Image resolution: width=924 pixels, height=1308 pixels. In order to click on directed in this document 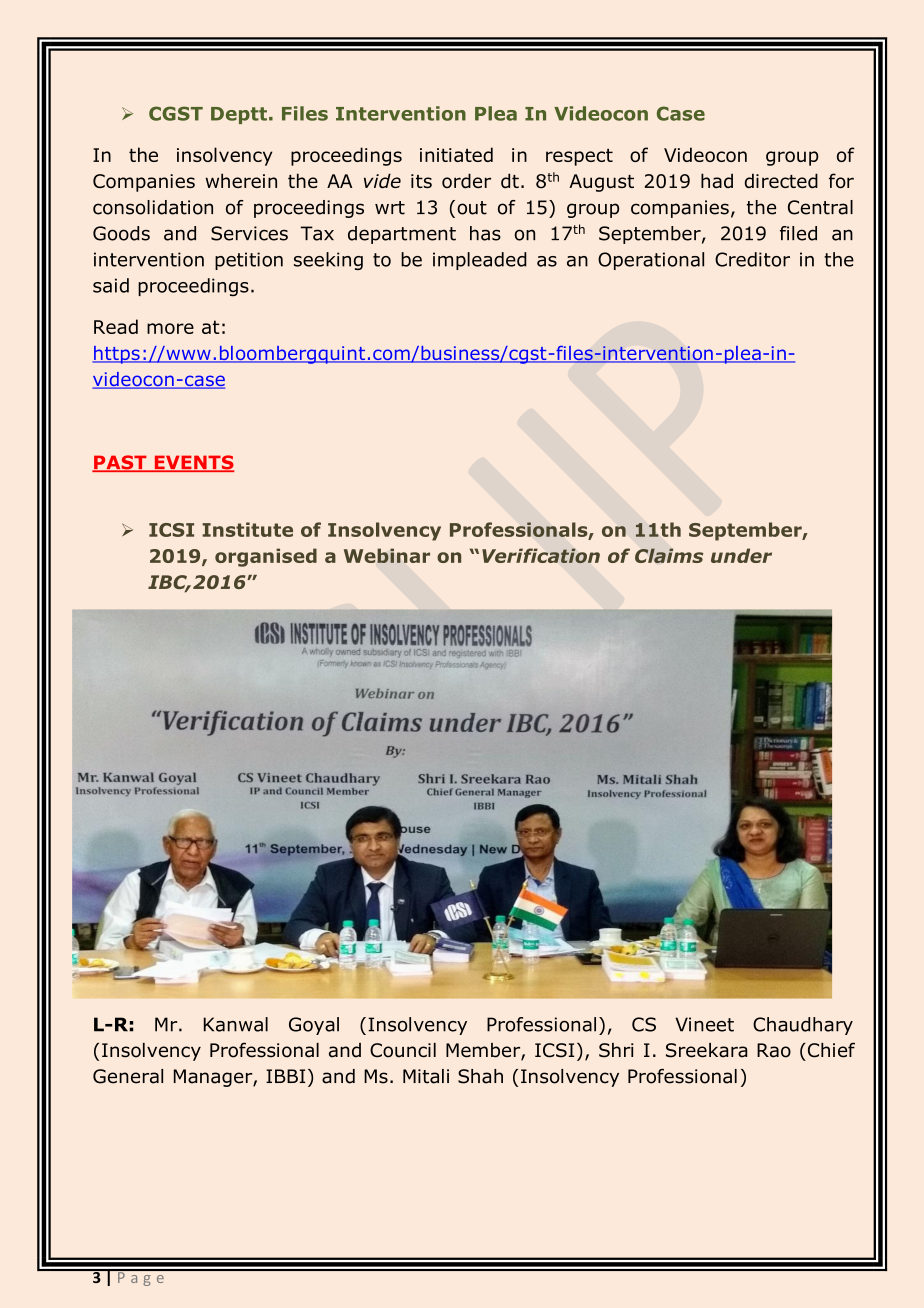, I will do `click(781, 180)`.
